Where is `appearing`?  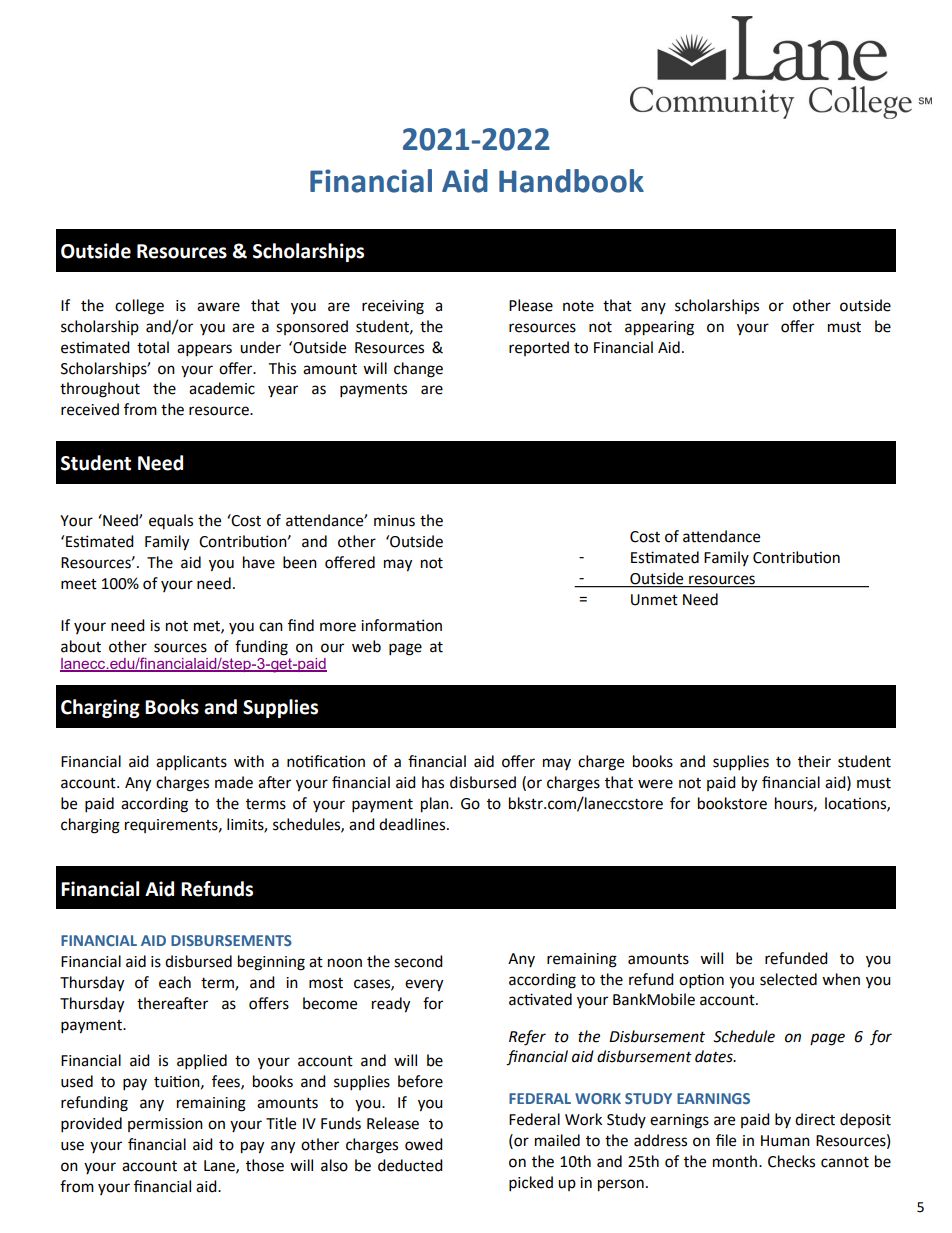 appearing is located at coordinates (659, 328).
